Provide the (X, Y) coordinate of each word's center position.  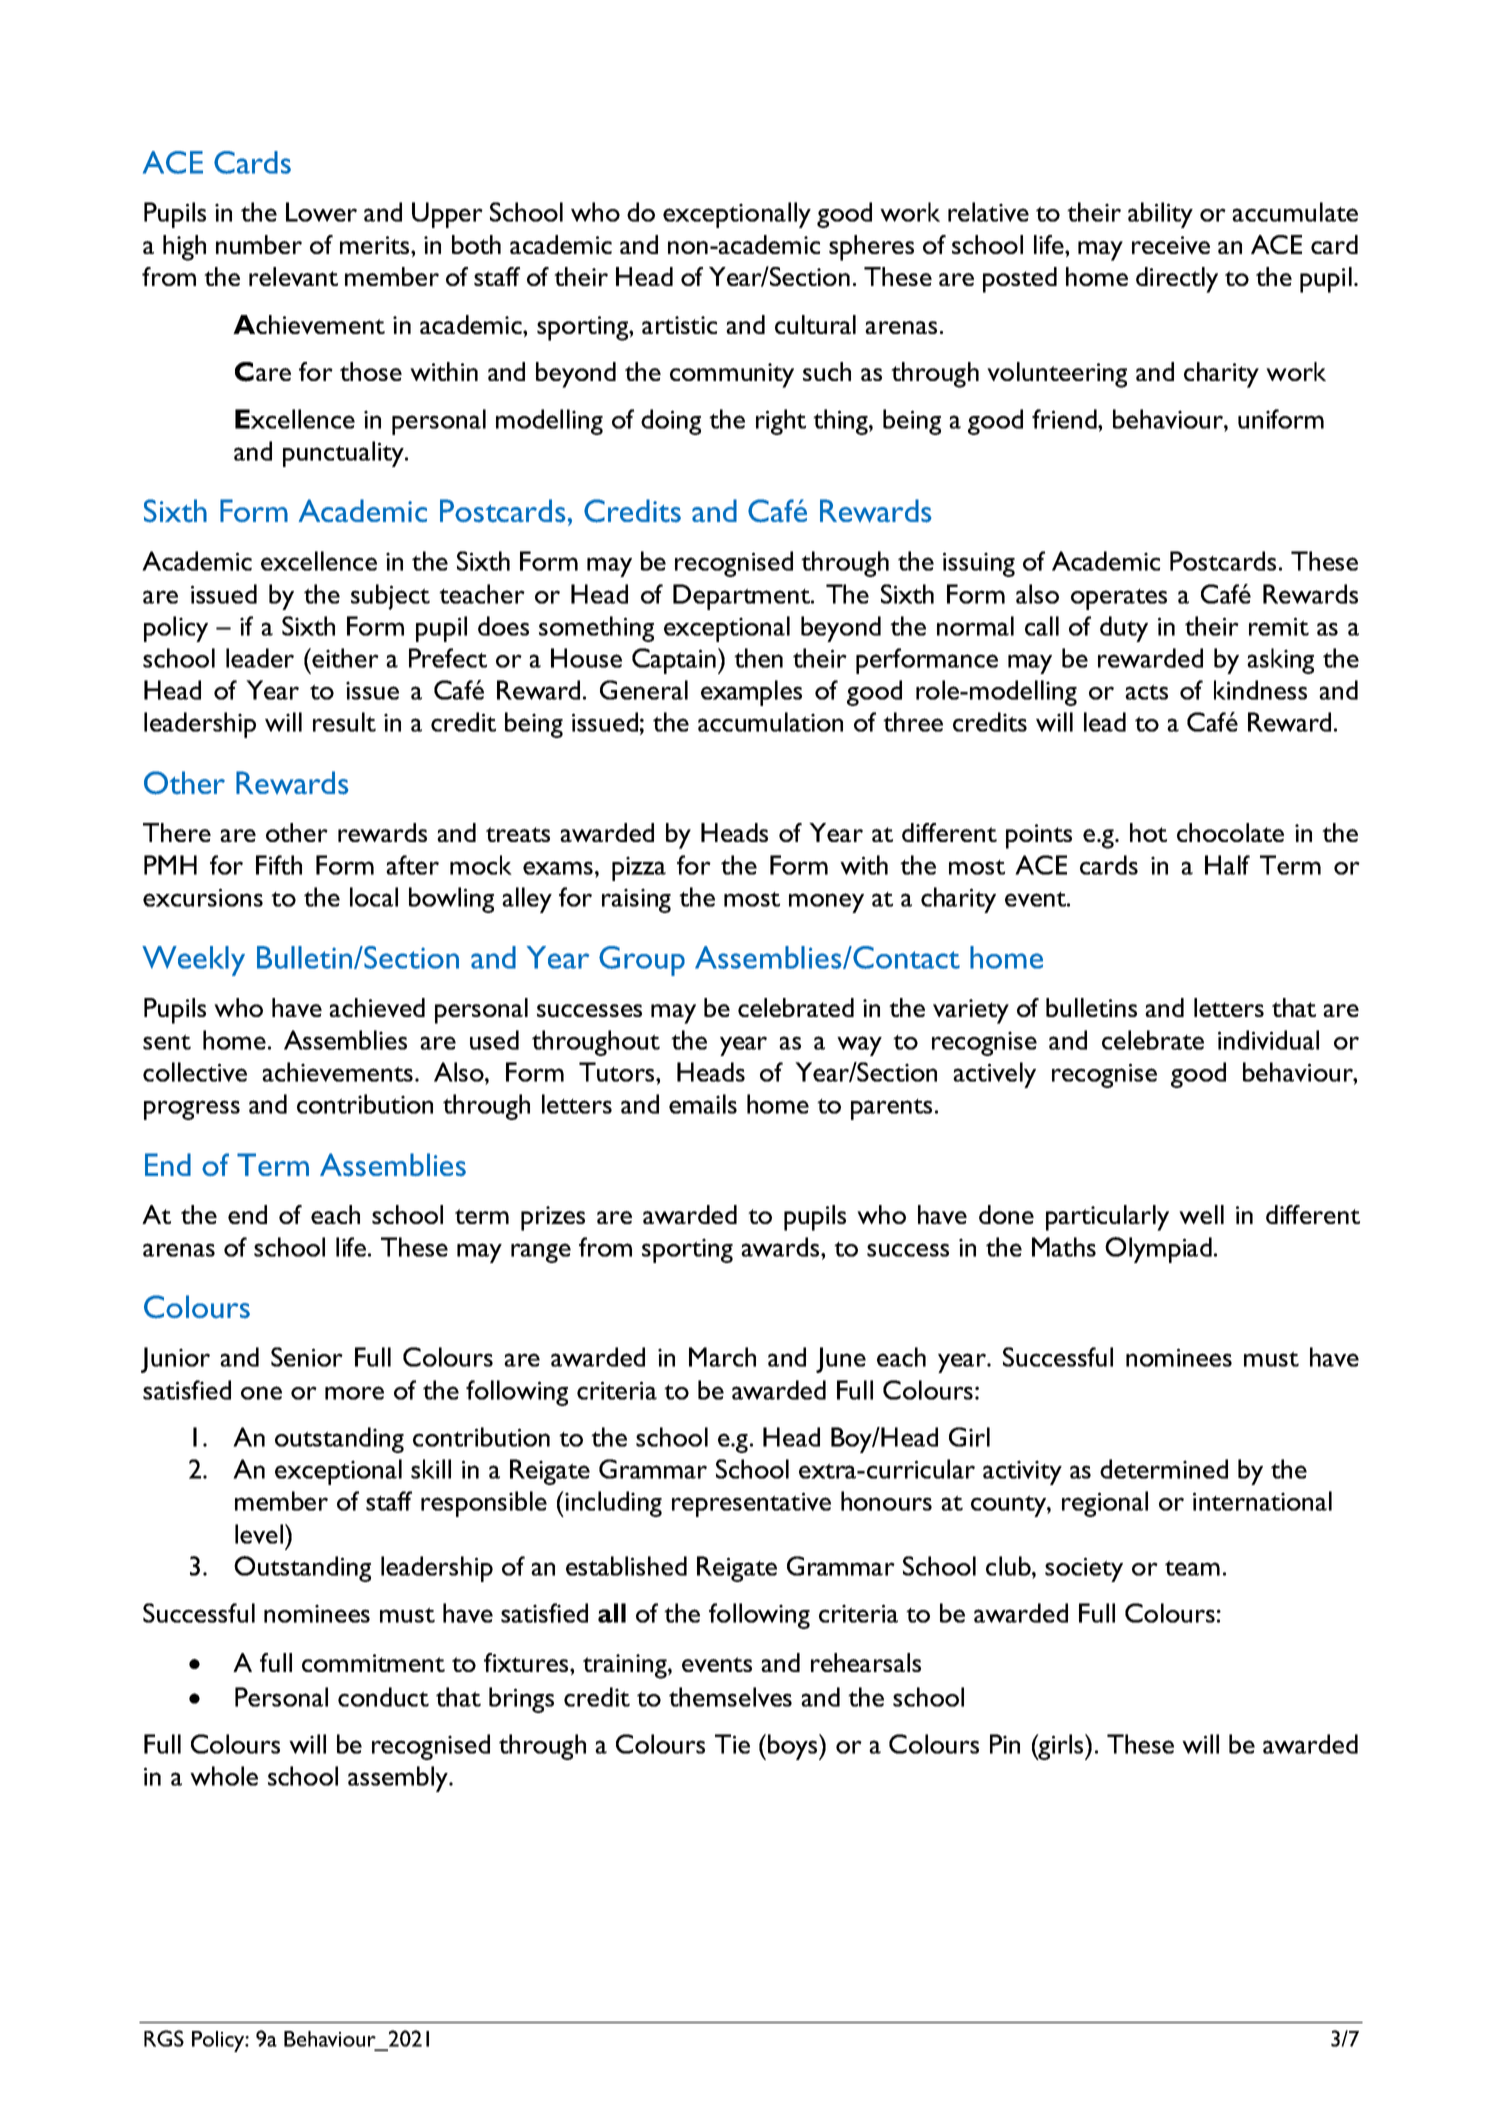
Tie (732, 1744)
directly (1177, 280)
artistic (679, 325)
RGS (164, 2038)
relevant (293, 276)
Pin (1005, 1744)
